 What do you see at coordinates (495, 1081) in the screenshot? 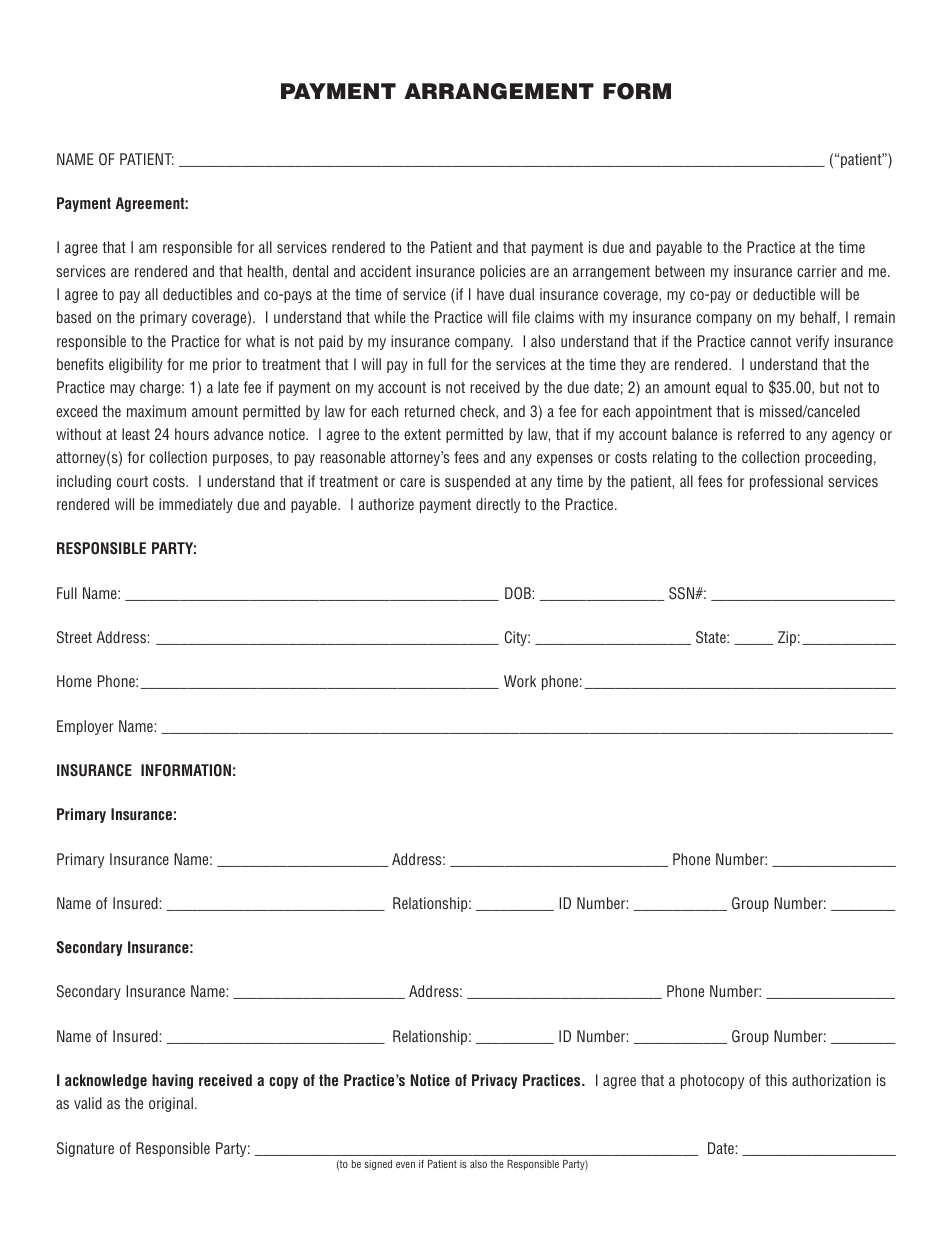
I see `Privacy` at bounding box center [495, 1081].
